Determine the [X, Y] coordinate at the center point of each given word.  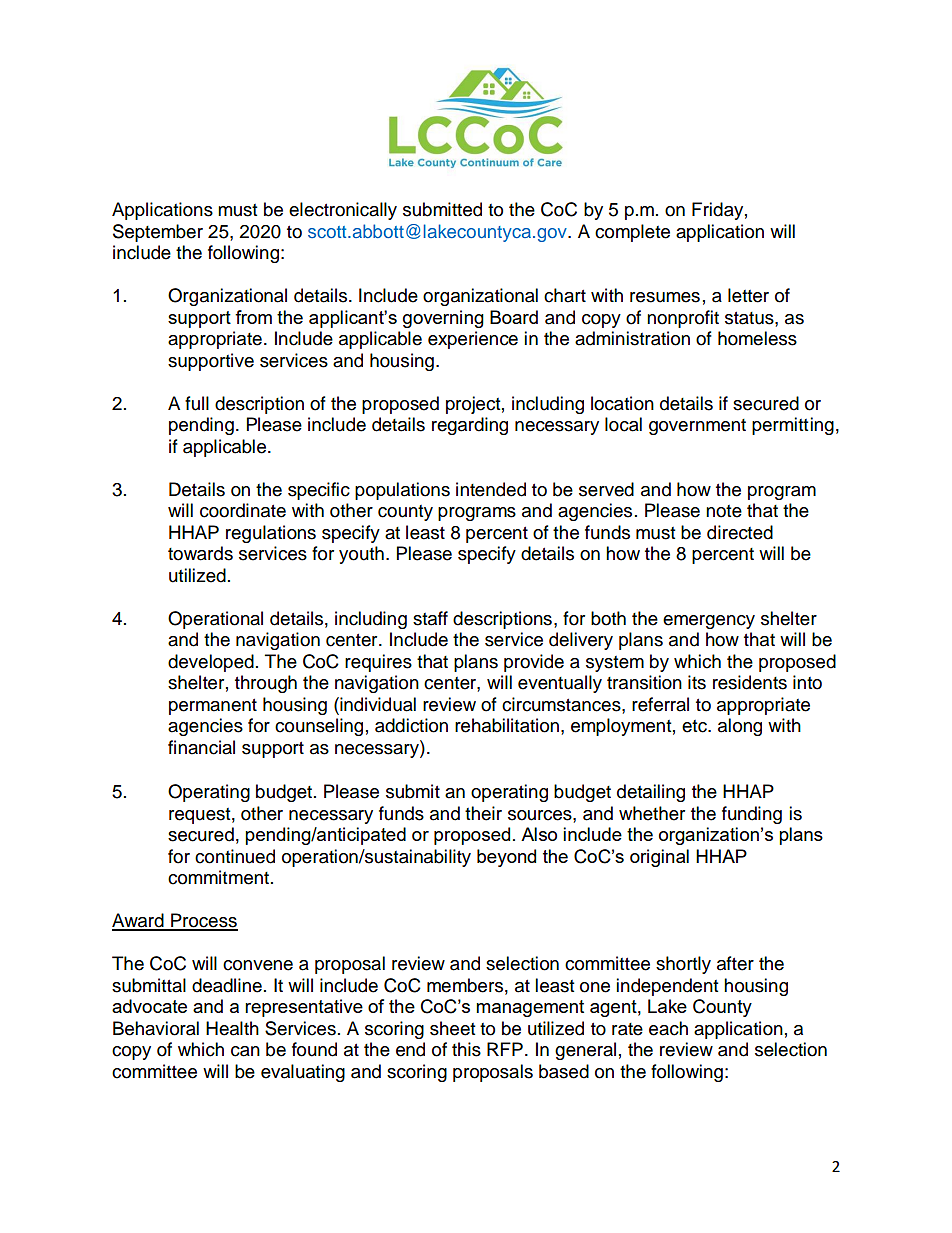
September [158, 233]
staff [430, 618]
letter [748, 295]
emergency [709, 622]
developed [211, 663]
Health [232, 1028]
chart [565, 295]
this [466, 1049]
